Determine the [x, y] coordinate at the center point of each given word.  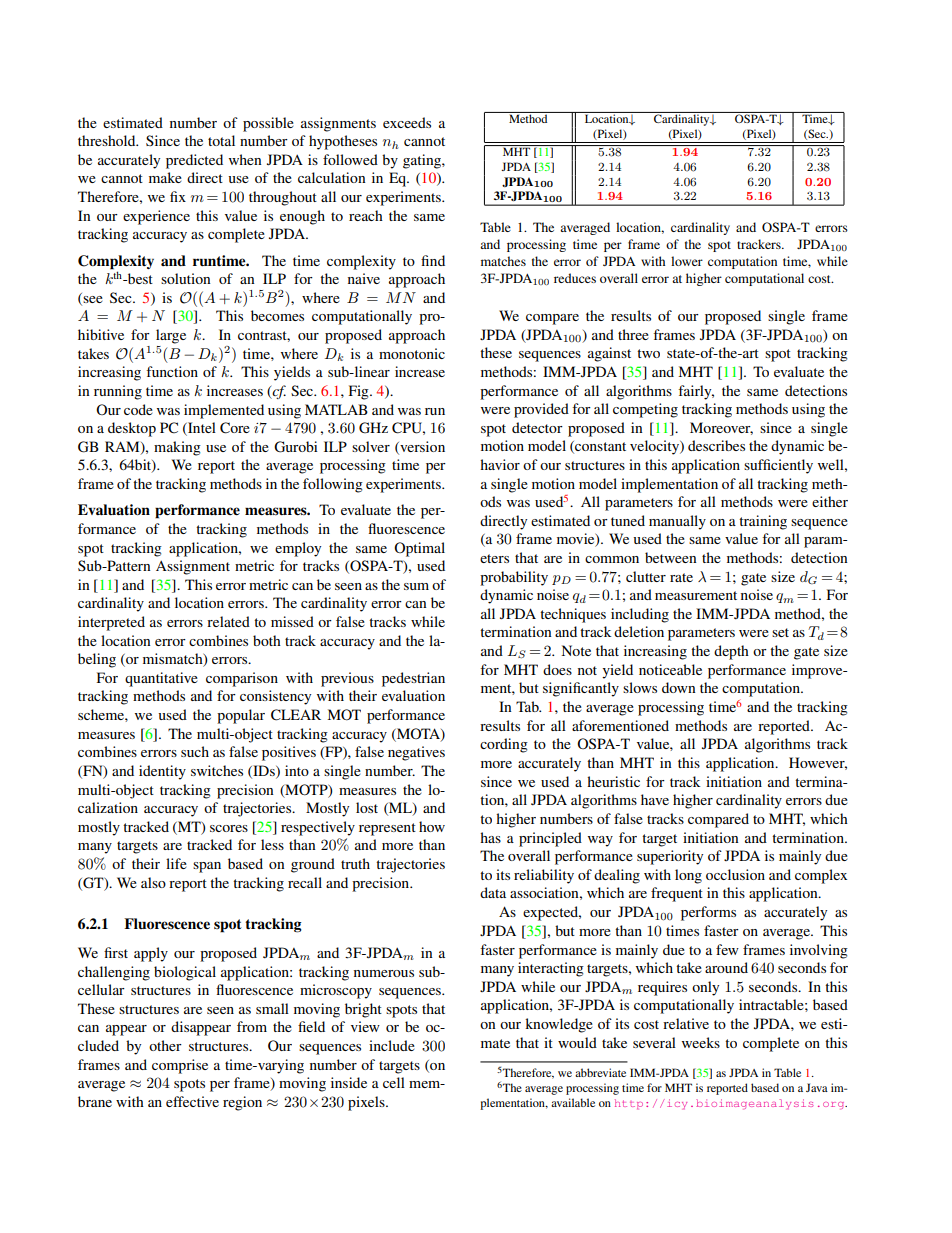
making [177, 448]
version [421, 447]
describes [716, 445]
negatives [416, 753]
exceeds [407, 122]
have [655, 799]
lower [687, 261]
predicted [194, 161]
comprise [180, 1066]
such [195, 751]
